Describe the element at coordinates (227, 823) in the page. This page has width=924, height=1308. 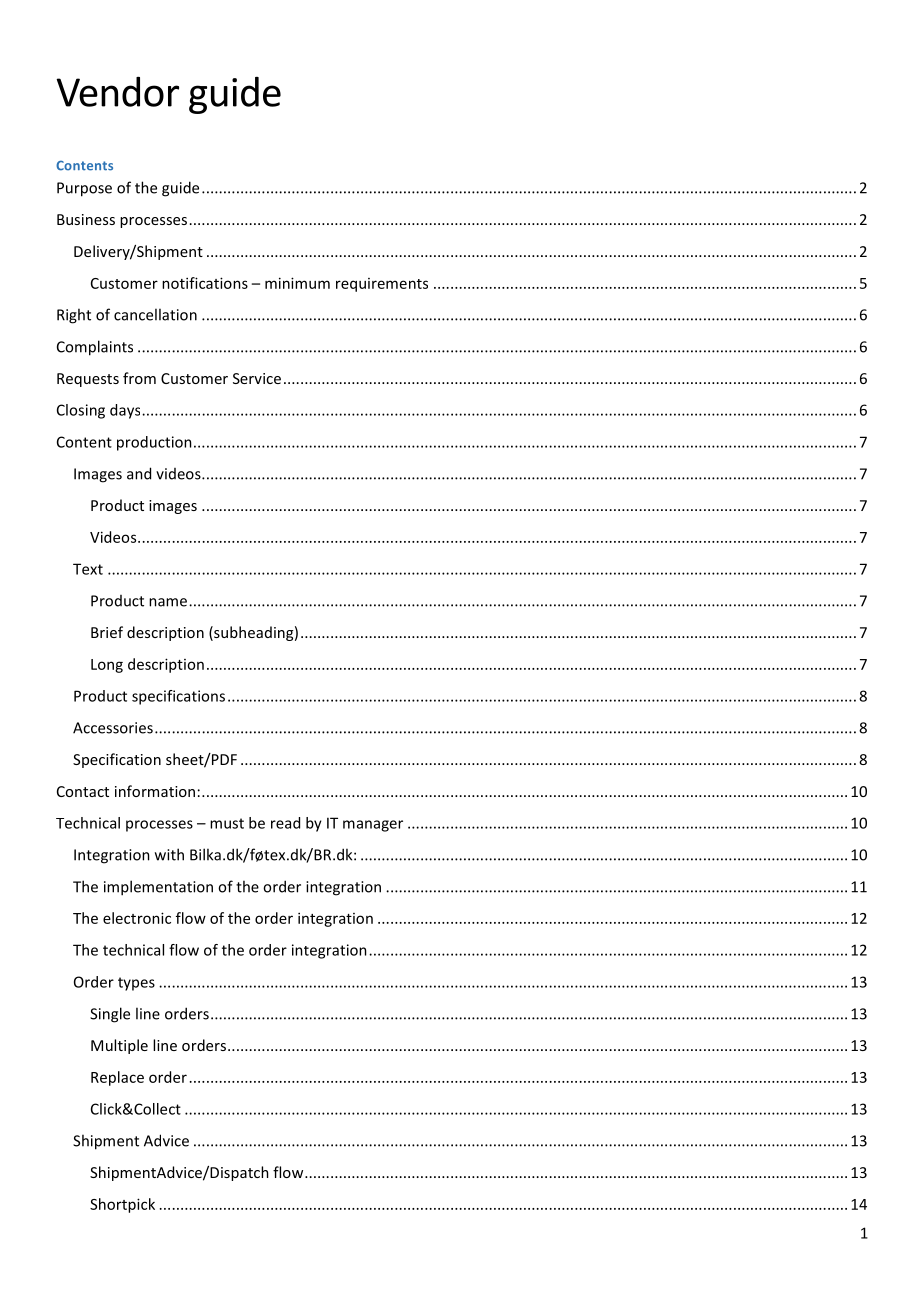
I see `must` at that location.
